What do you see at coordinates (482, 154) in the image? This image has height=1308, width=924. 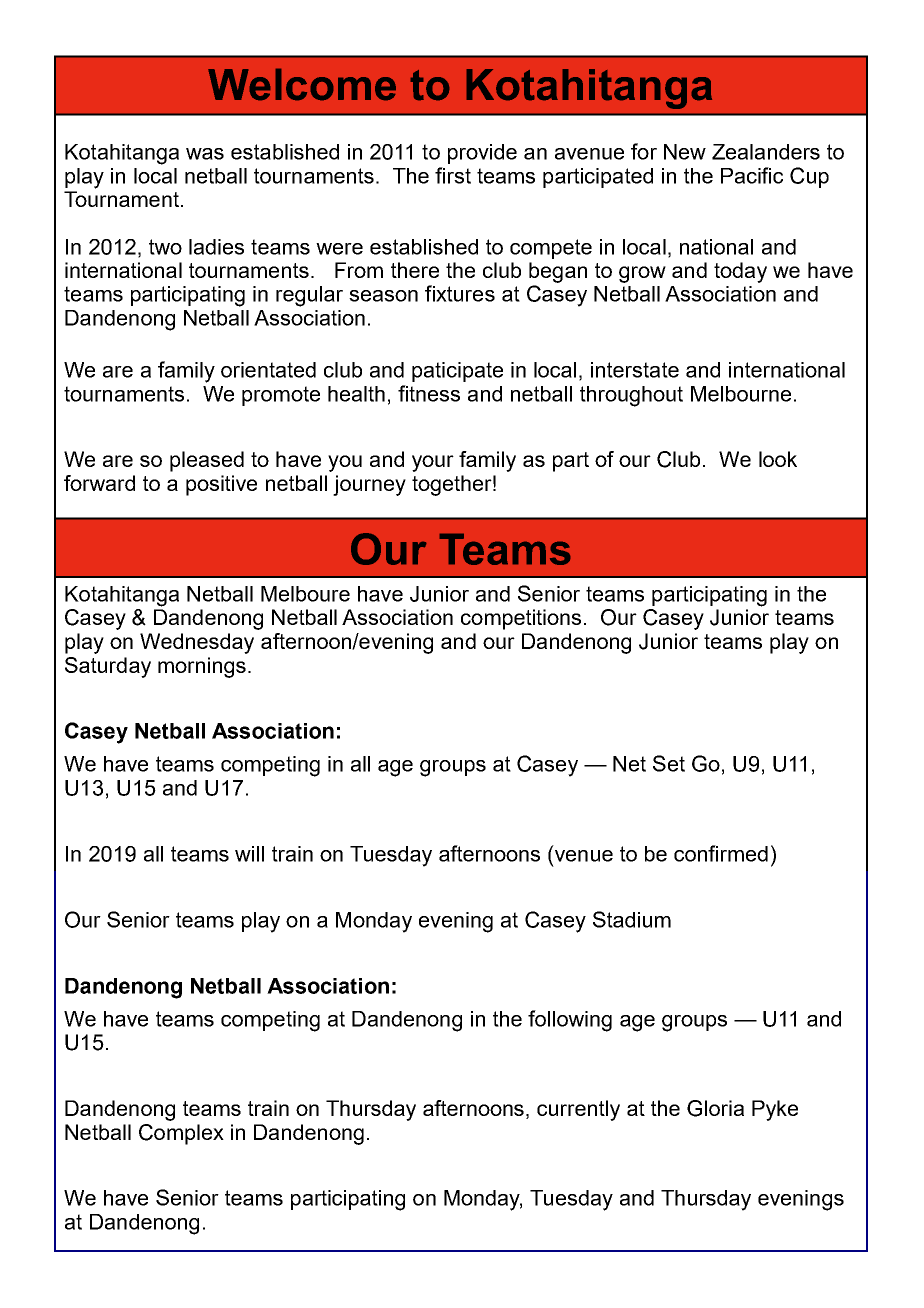 I see `provide` at bounding box center [482, 154].
